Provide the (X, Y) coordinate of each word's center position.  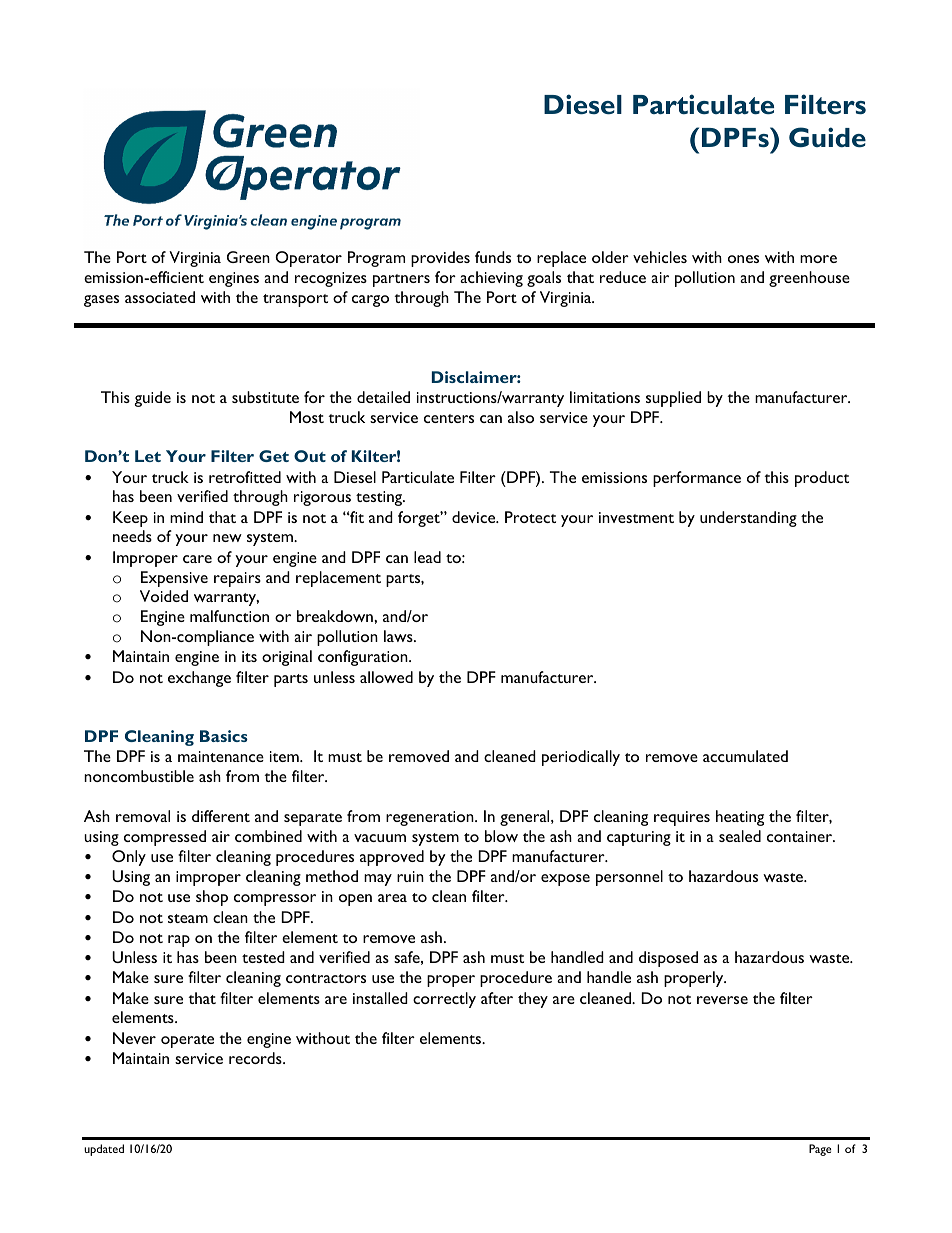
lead (427, 557)
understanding (748, 519)
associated (160, 297)
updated (104, 1150)
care (197, 559)
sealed (740, 836)
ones (743, 259)
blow (501, 836)
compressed (165, 838)
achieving (491, 279)
